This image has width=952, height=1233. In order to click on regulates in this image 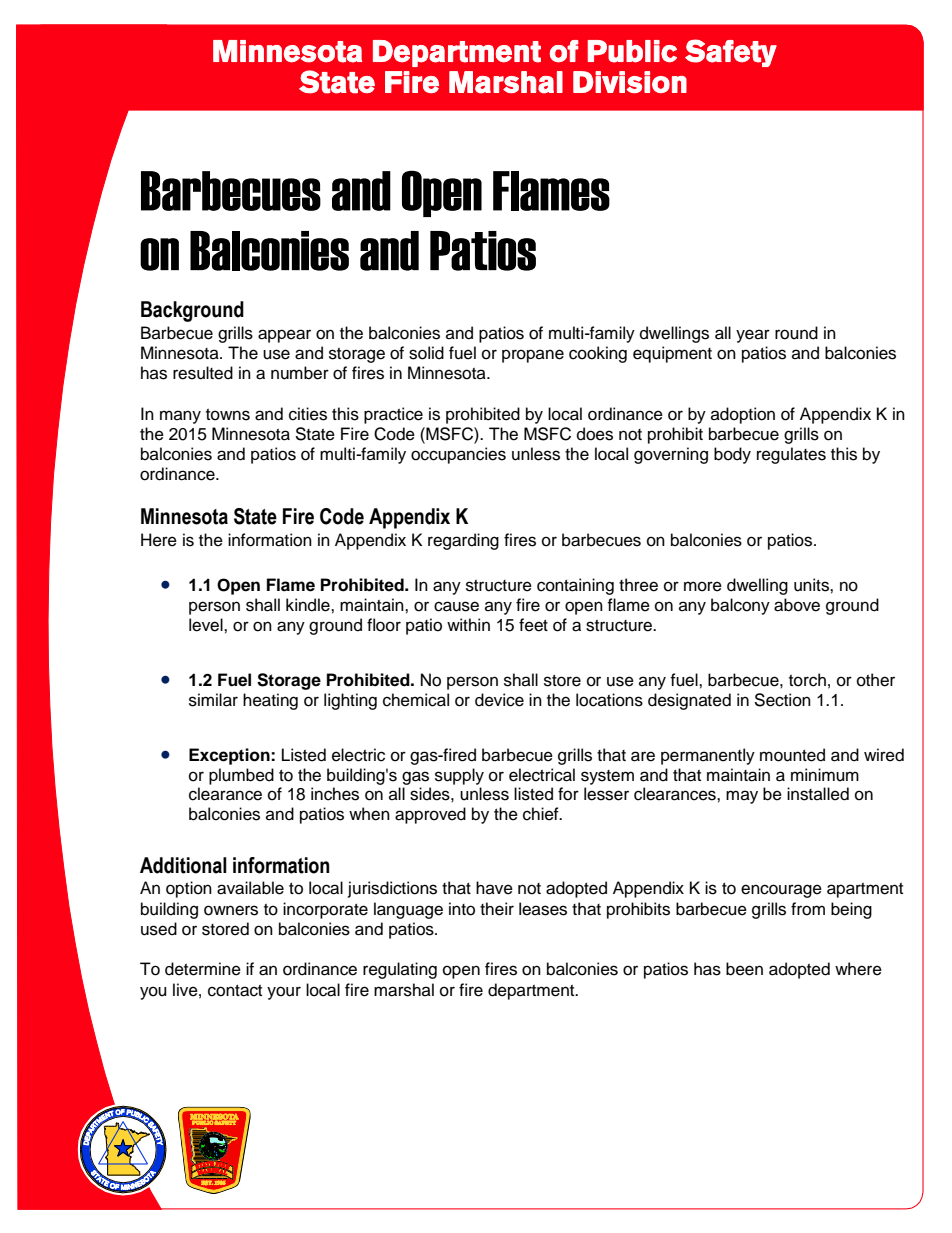, I will do `click(791, 455)`.
